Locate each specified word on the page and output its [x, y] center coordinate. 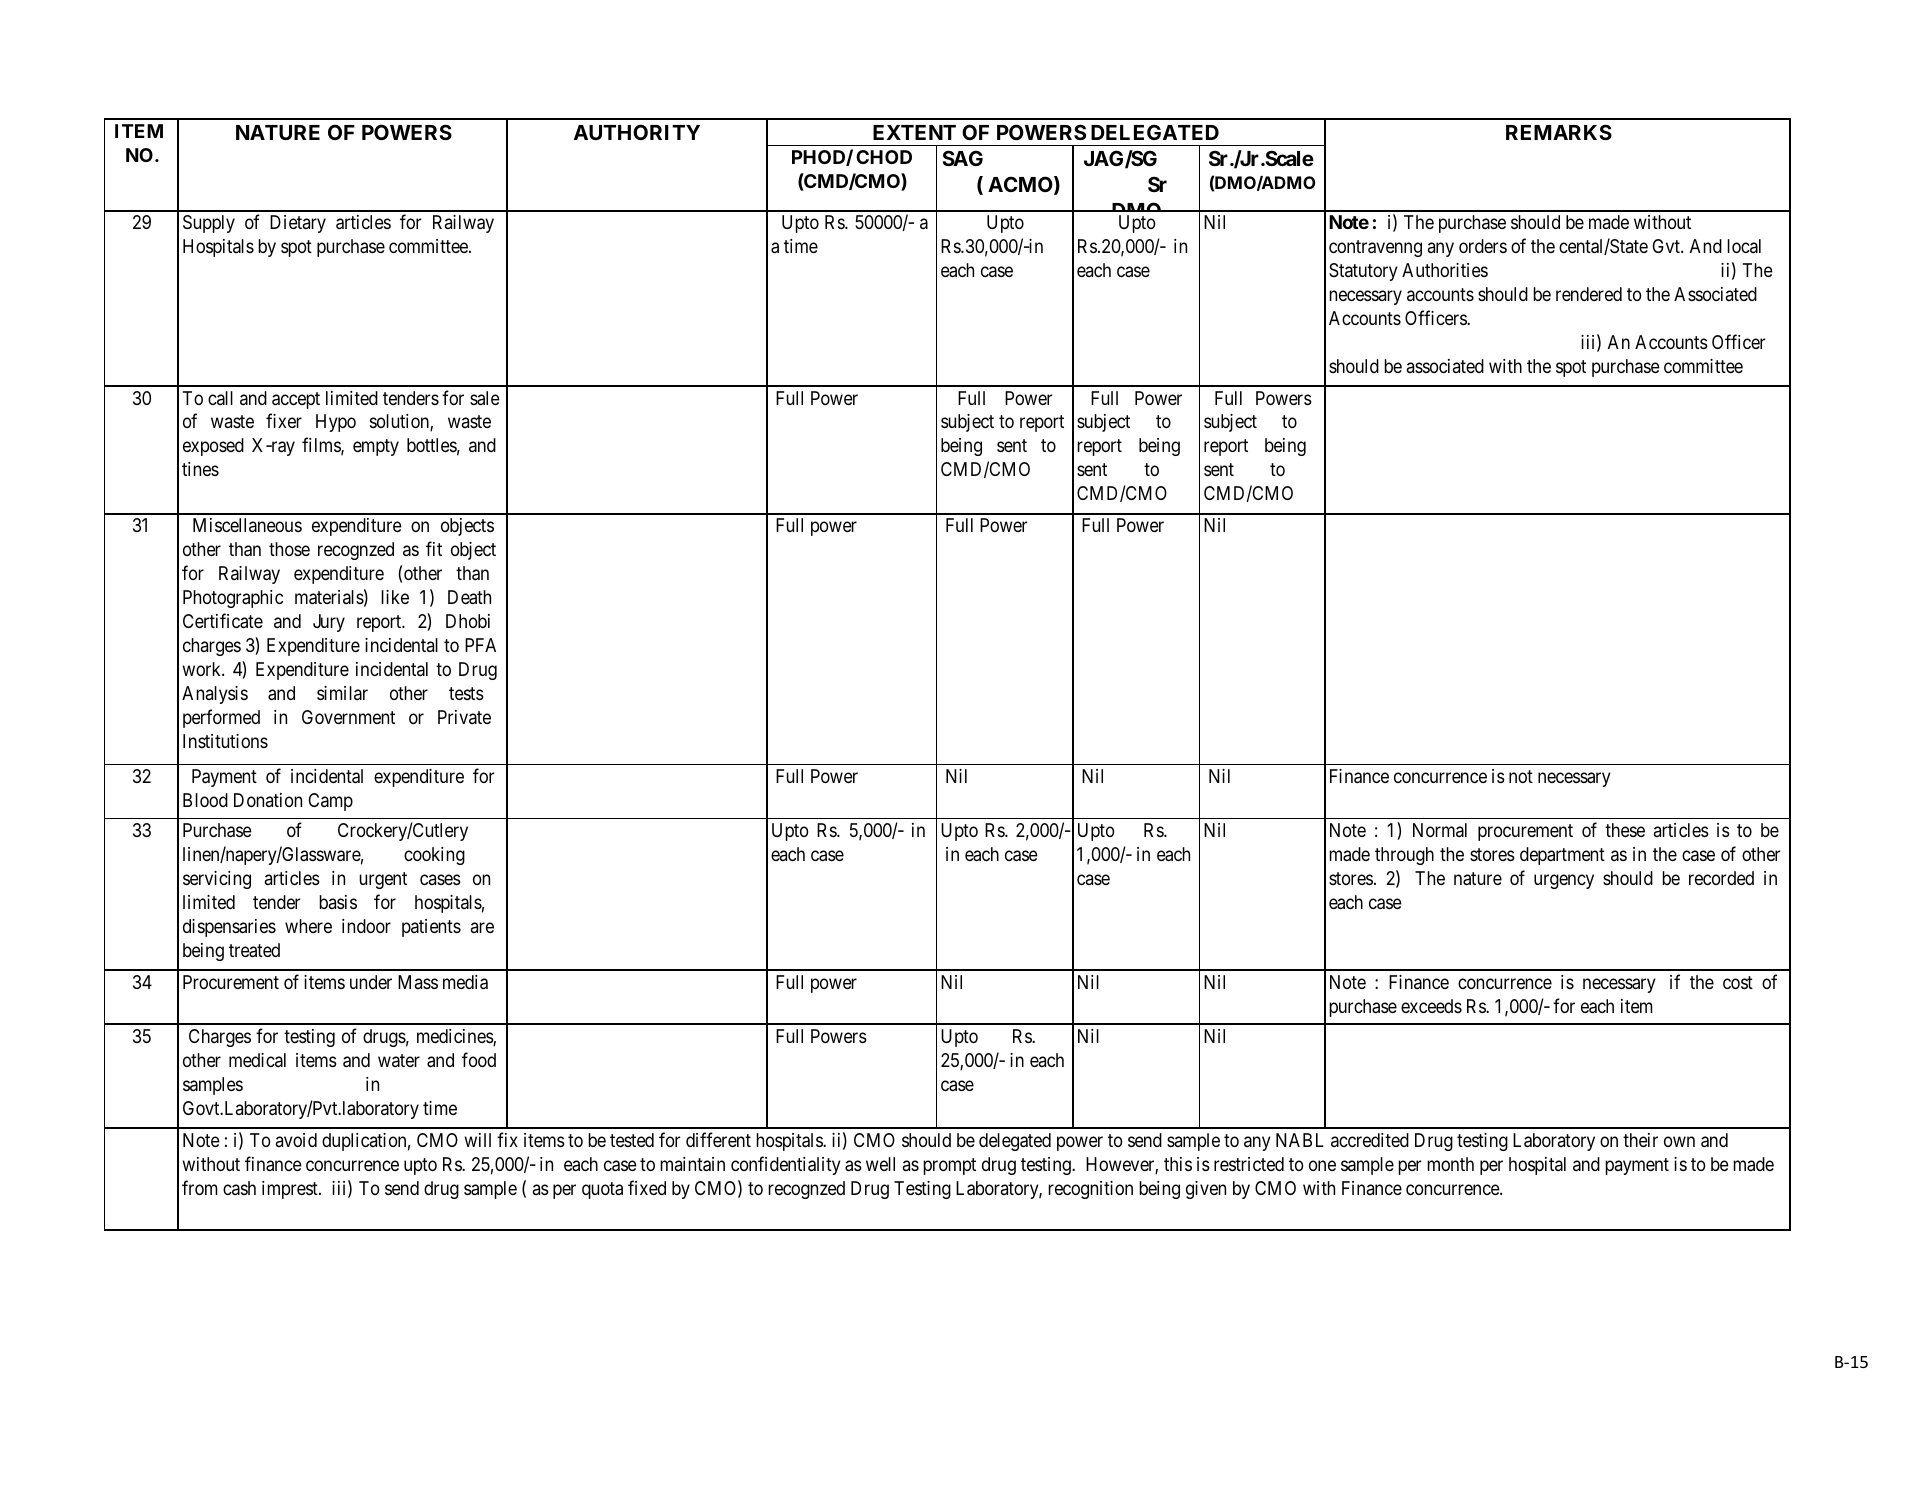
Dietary [298, 224]
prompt [949, 1166]
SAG [962, 158]
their [1640, 1140]
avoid [296, 1140]
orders [1483, 246]
